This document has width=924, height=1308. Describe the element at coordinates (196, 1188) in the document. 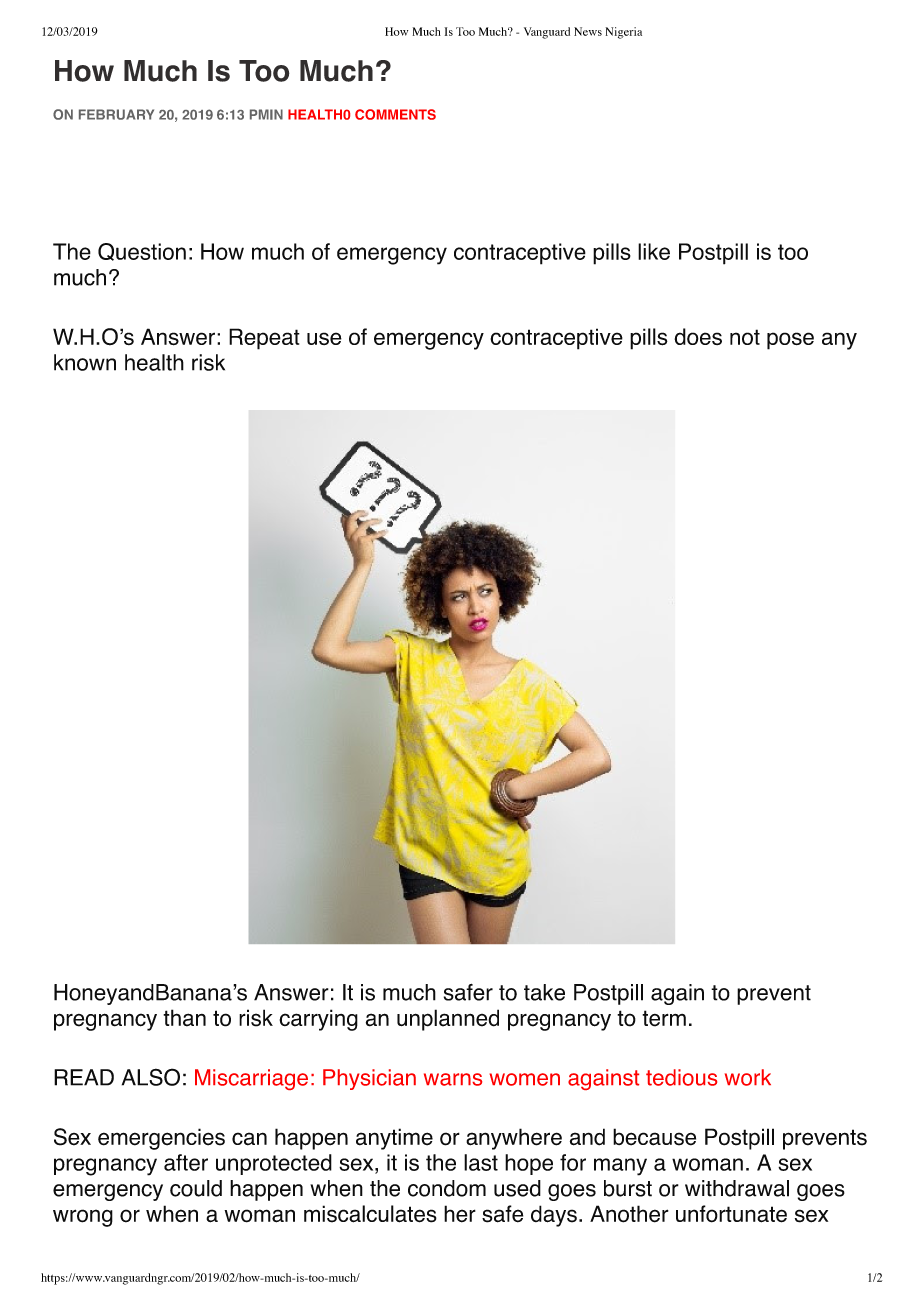

I see `could` at that location.
